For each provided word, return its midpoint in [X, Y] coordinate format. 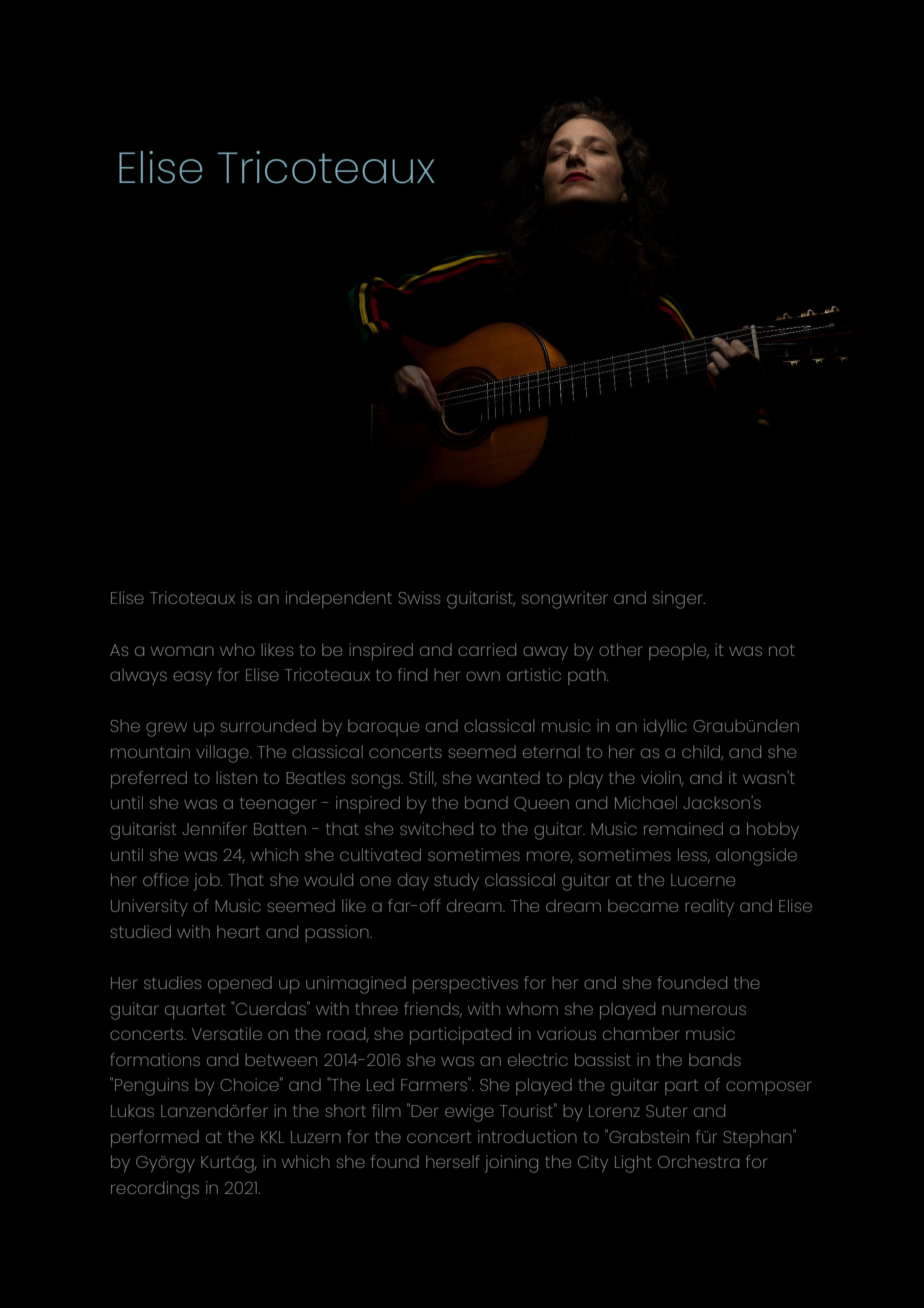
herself [453, 1161]
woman [182, 651]
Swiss [419, 597]
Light [633, 1164]
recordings [155, 1190]
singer [679, 600]
